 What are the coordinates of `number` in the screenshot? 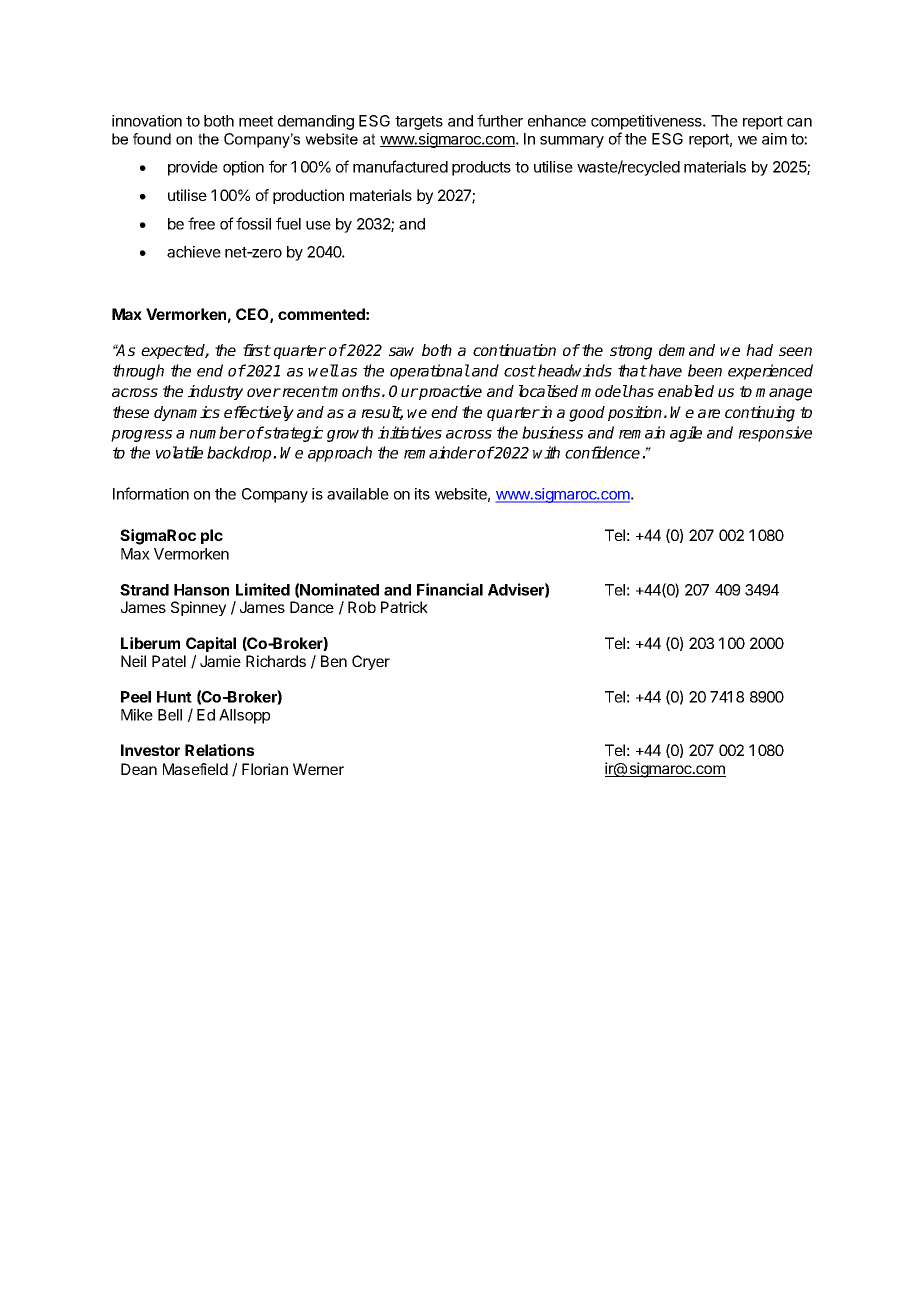 It's located at (217, 432).
